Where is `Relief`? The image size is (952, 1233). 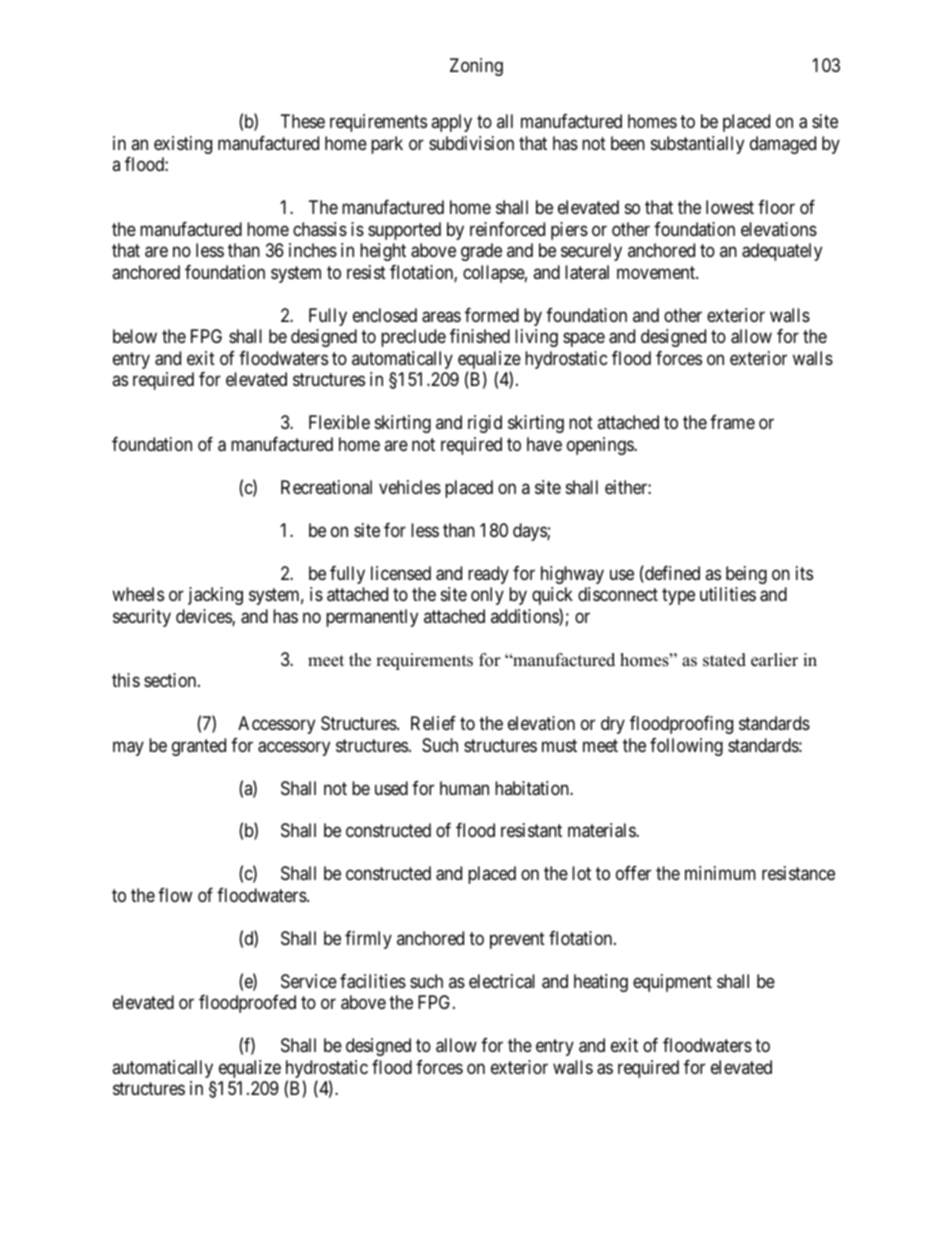 Relief is located at coordinates (433, 723).
